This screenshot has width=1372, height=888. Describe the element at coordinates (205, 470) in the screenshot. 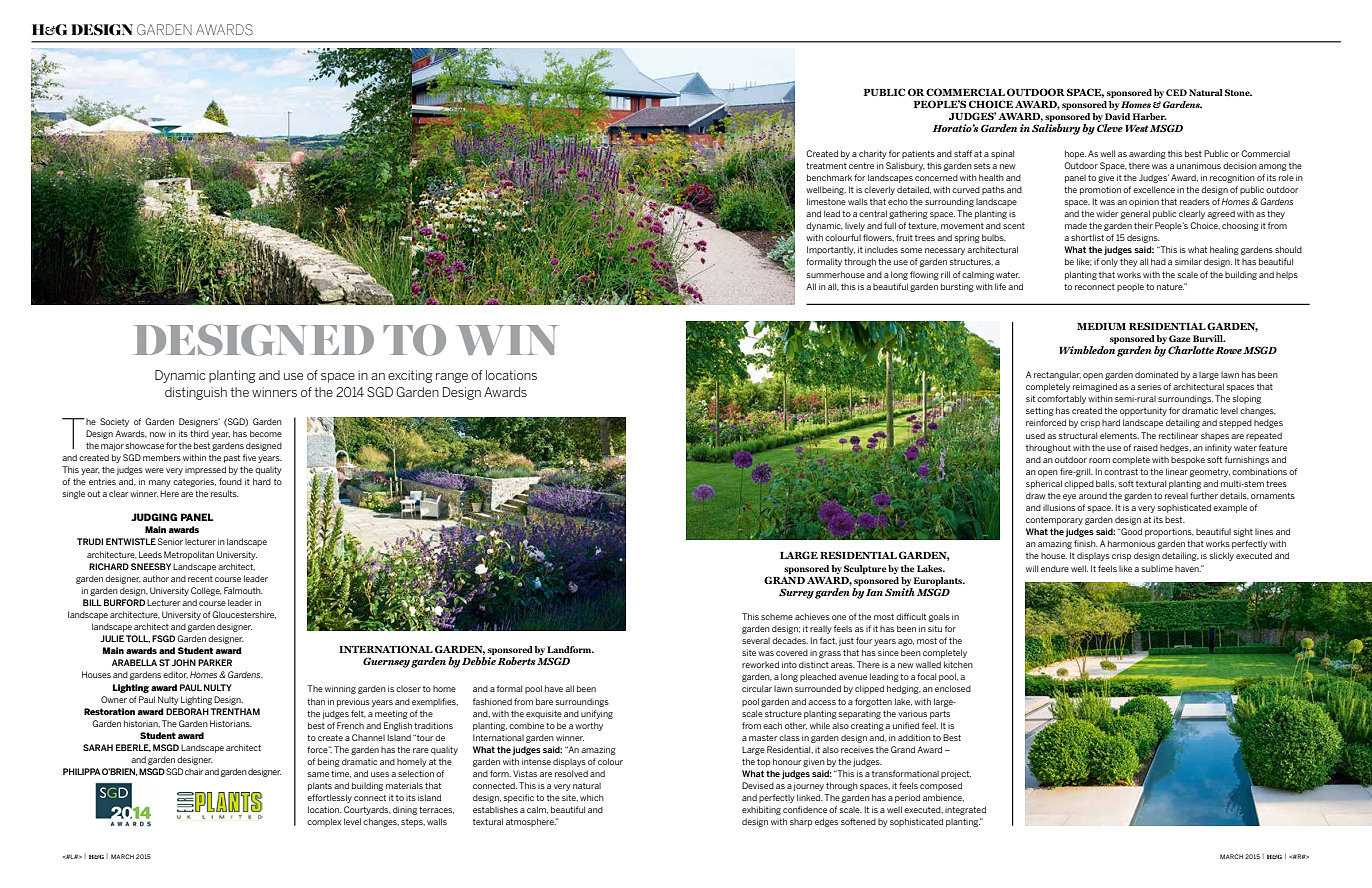

I see `impressed` at that location.
